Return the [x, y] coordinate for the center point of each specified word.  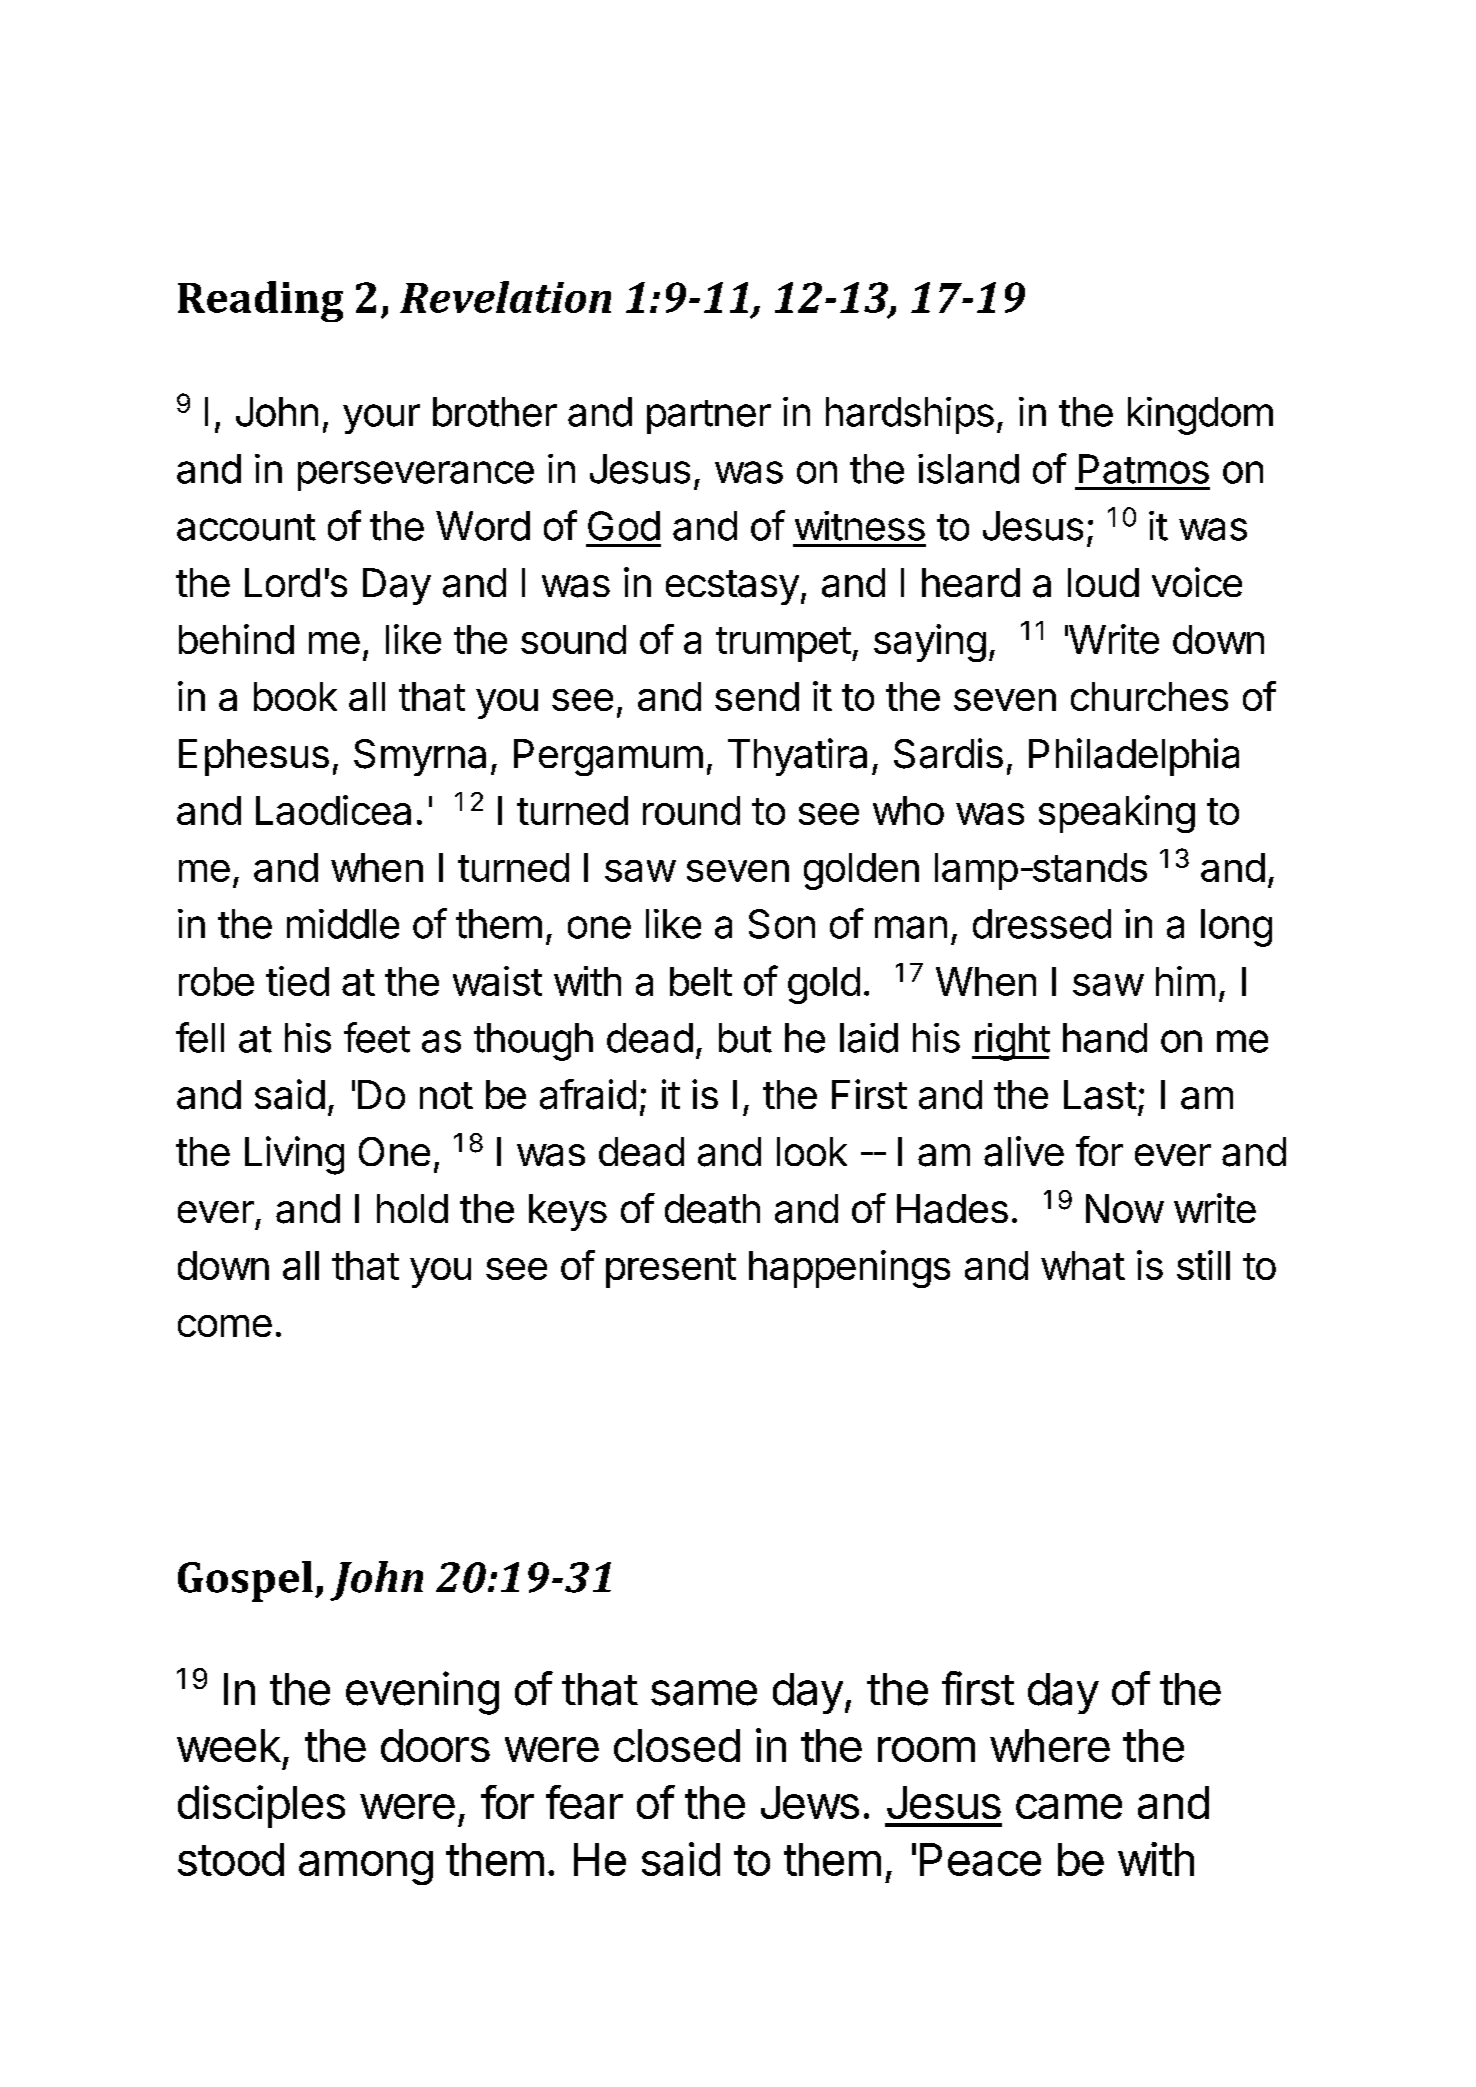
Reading [260, 301]
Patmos [1144, 469]
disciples [261, 1806]
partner [709, 417]
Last [1100, 1095]
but [745, 1038]
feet [377, 1037]
